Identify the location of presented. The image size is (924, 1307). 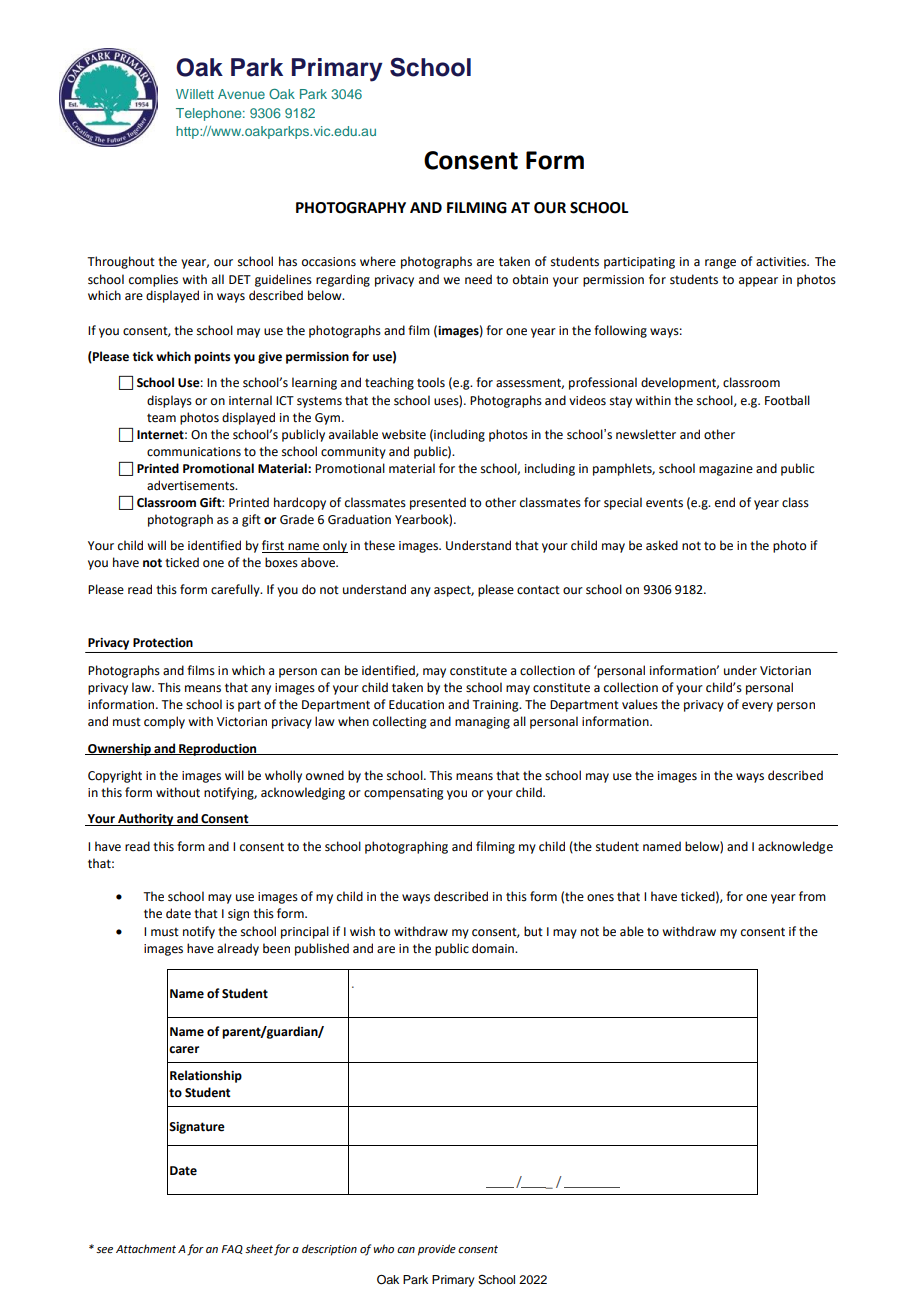
(438, 503).
